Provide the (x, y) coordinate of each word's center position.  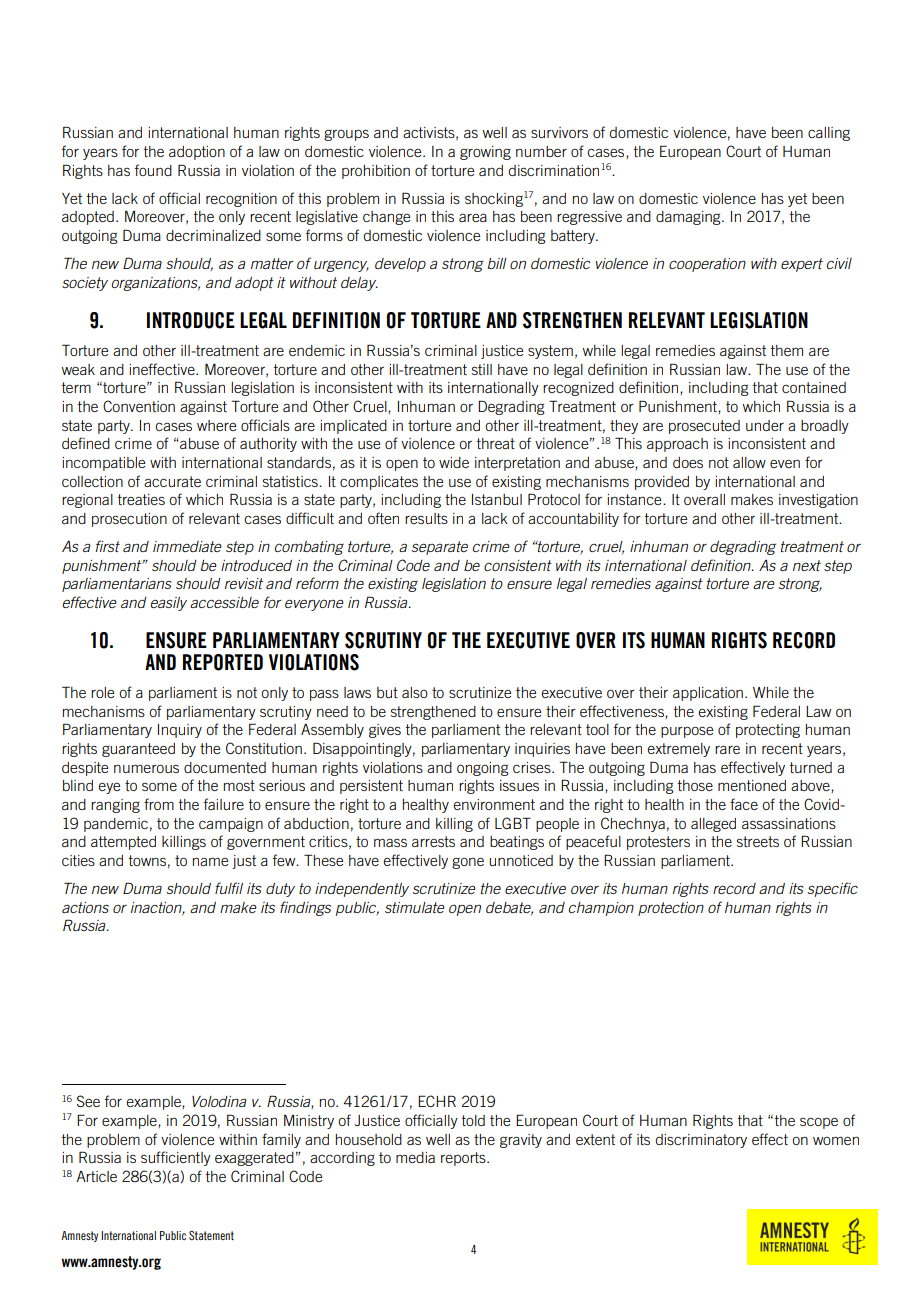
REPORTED (223, 662)
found (153, 170)
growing (485, 153)
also (415, 692)
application (708, 694)
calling (829, 134)
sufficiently (176, 1158)
